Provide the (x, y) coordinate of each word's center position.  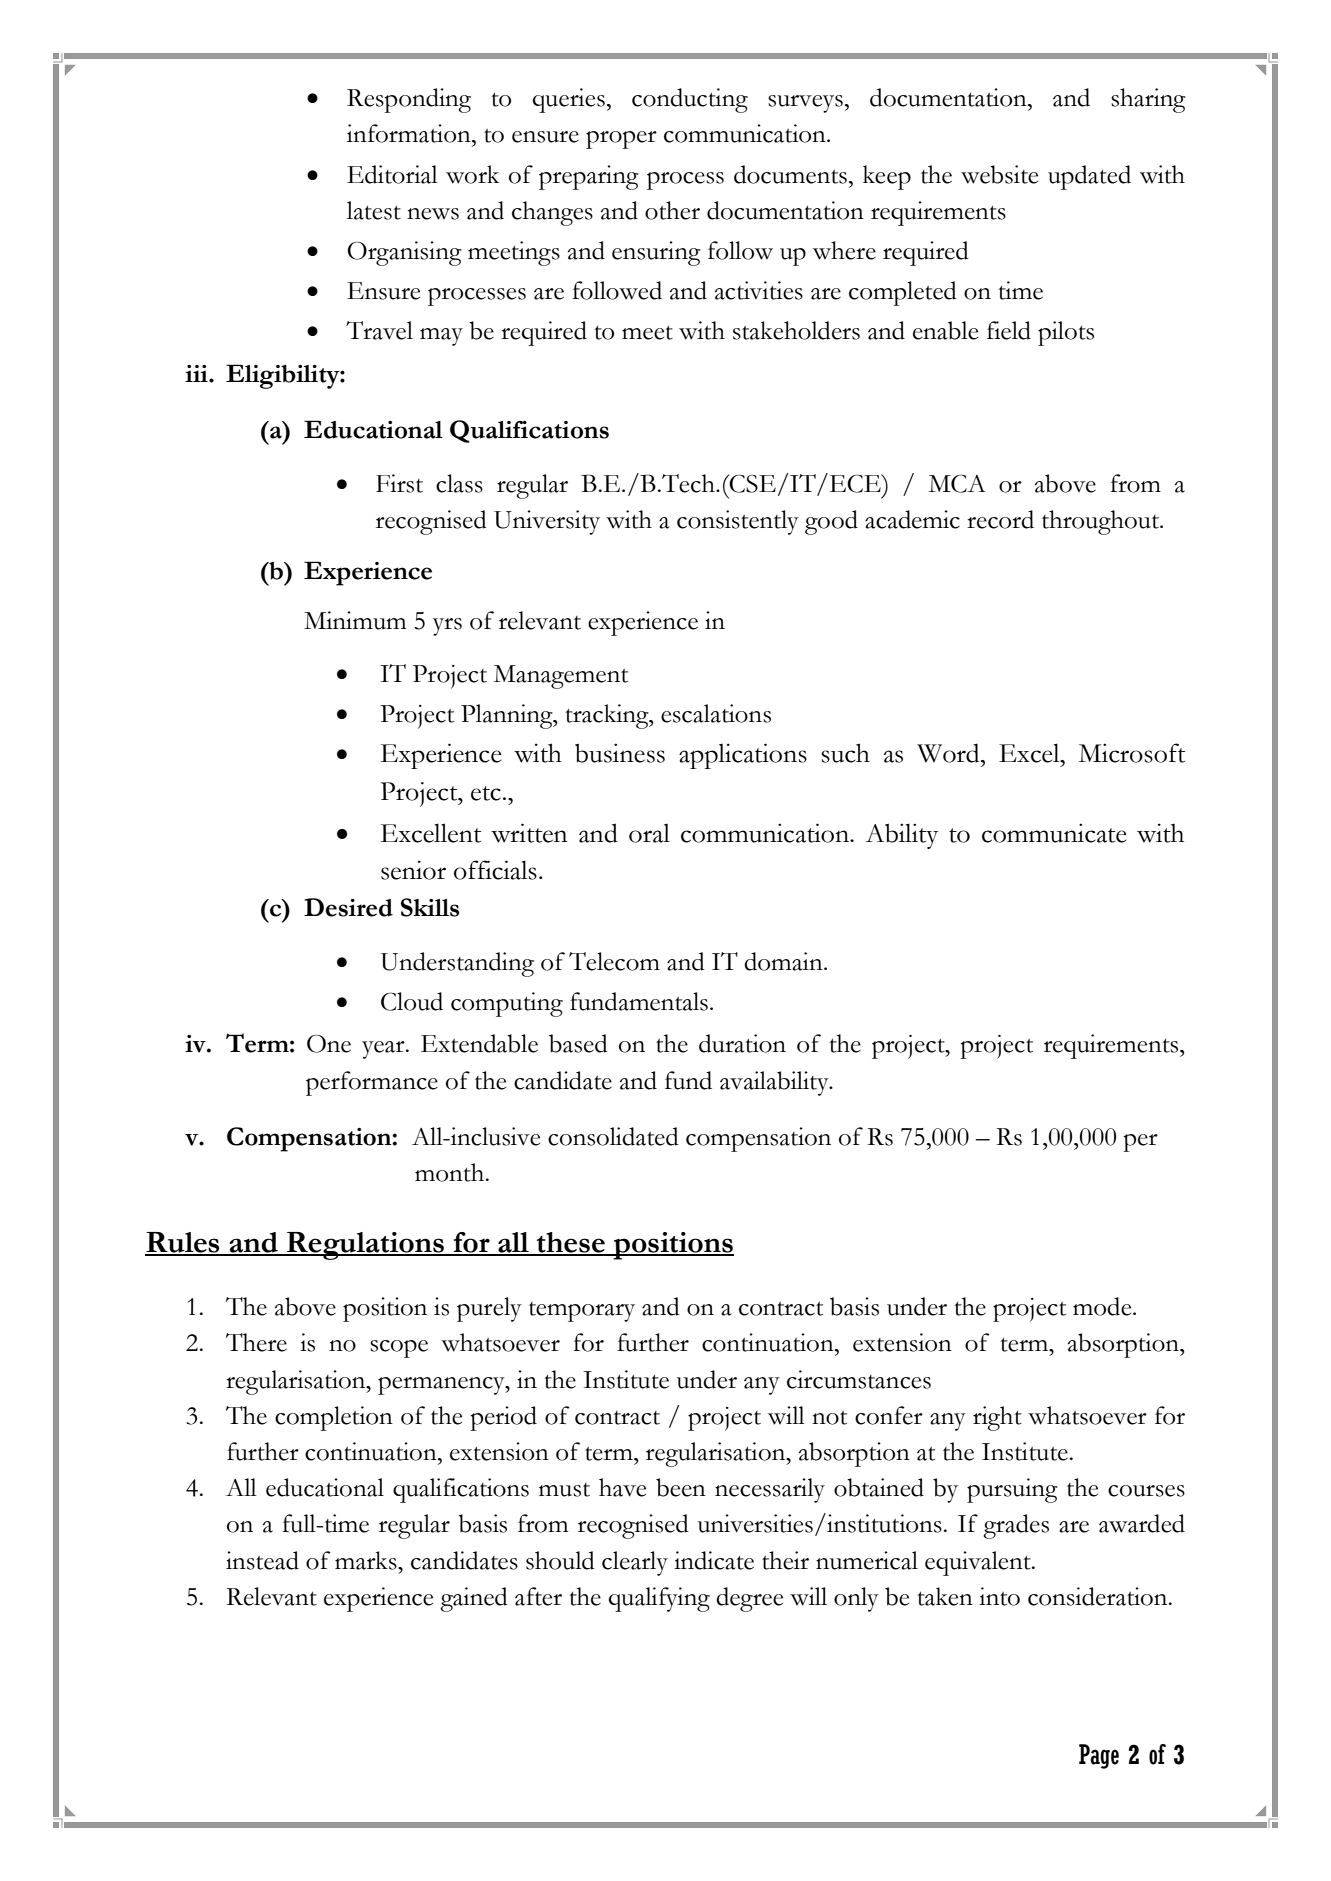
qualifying (659, 1599)
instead (262, 1560)
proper (621, 140)
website (999, 174)
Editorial (392, 174)
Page (1099, 1756)
